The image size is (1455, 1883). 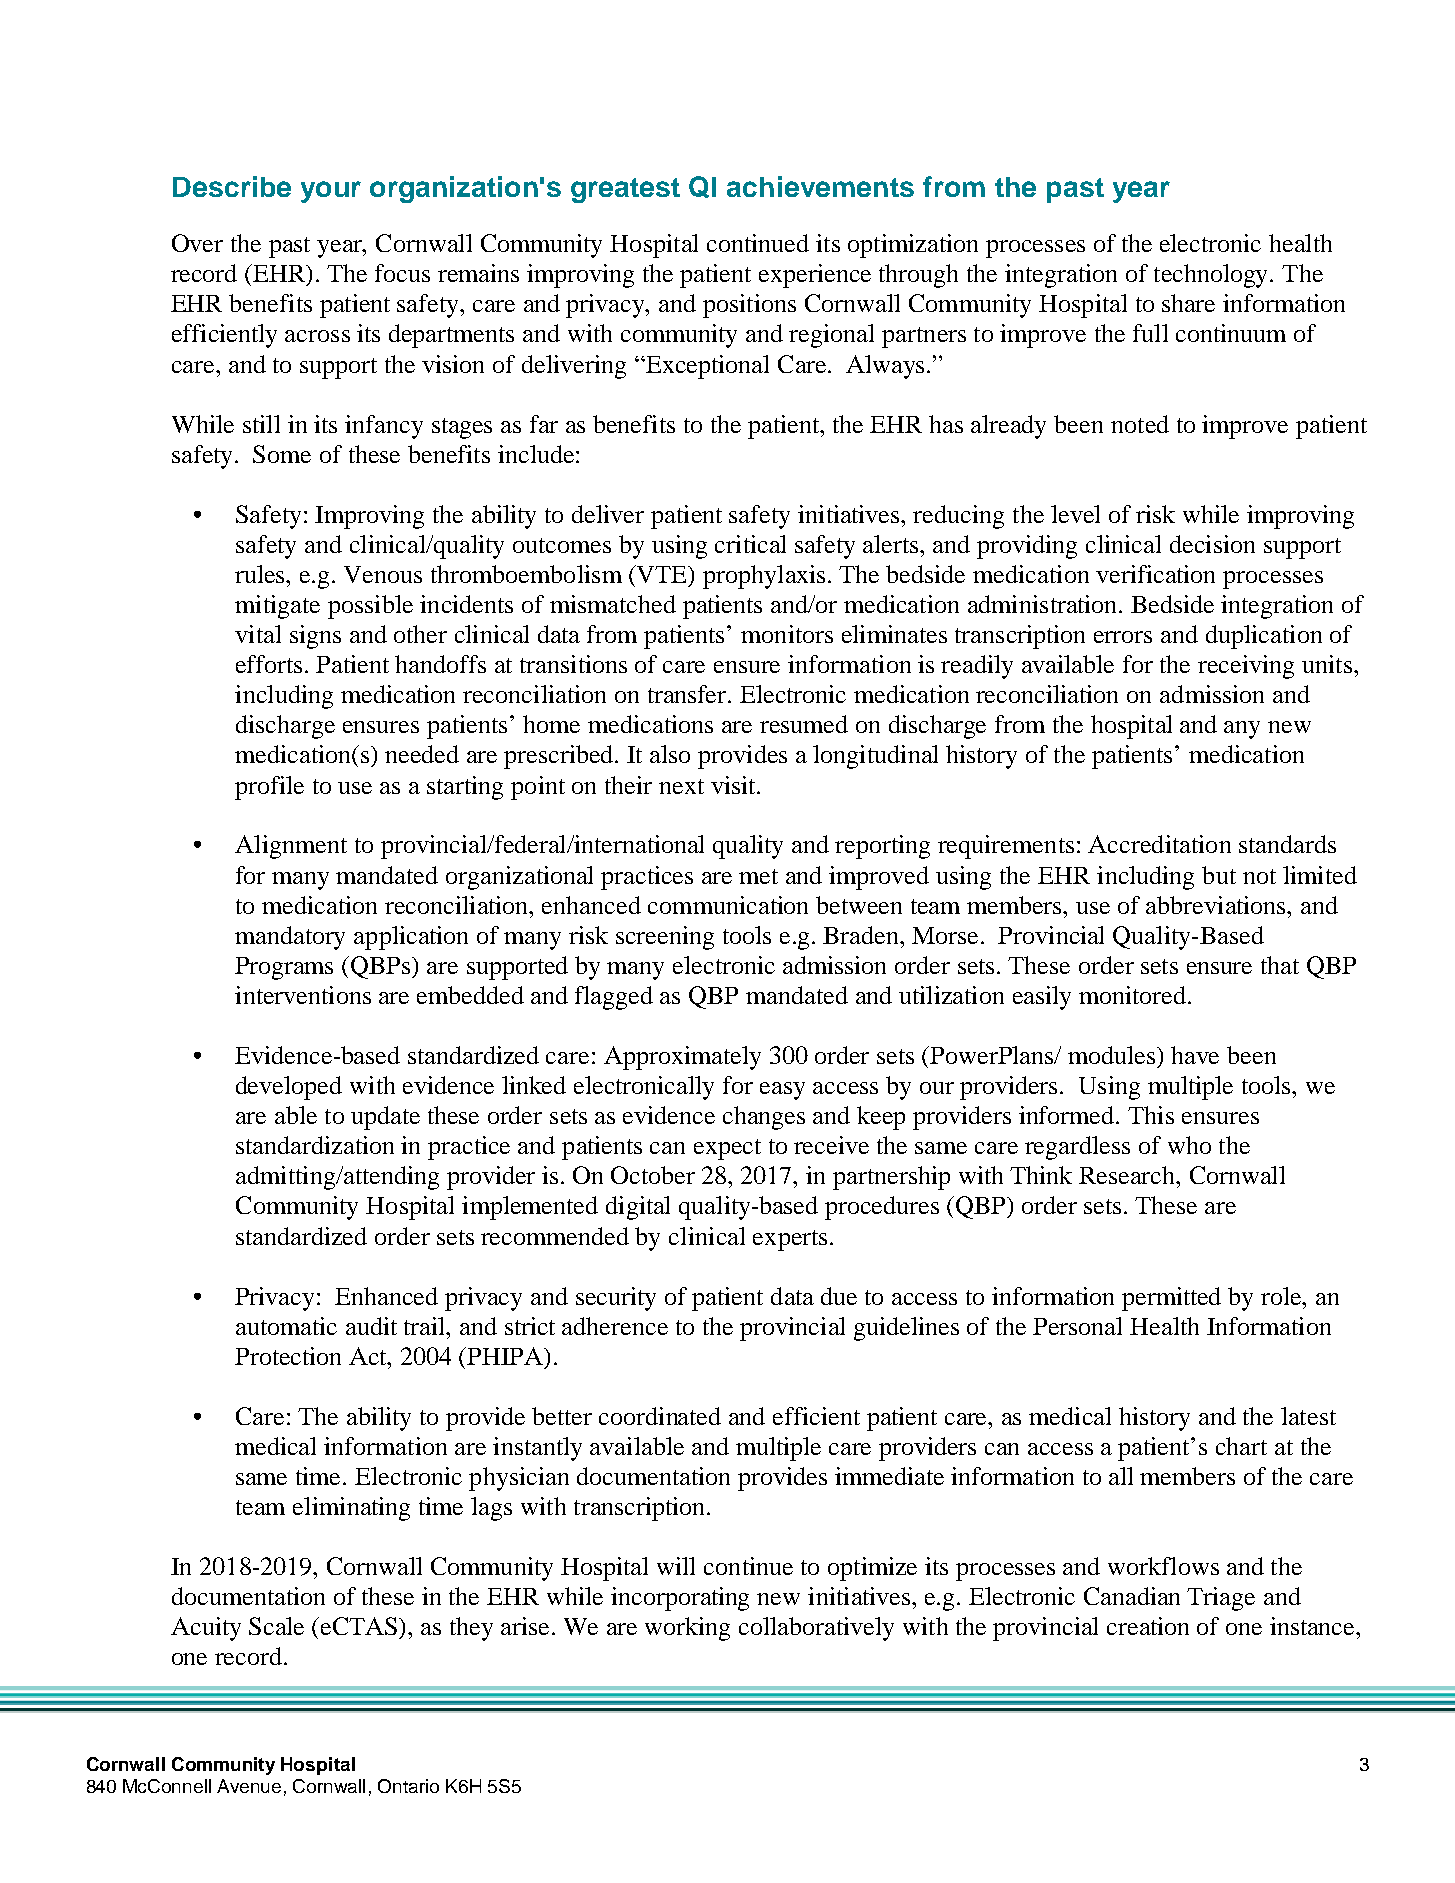 I want to click on experience, so click(x=815, y=276).
